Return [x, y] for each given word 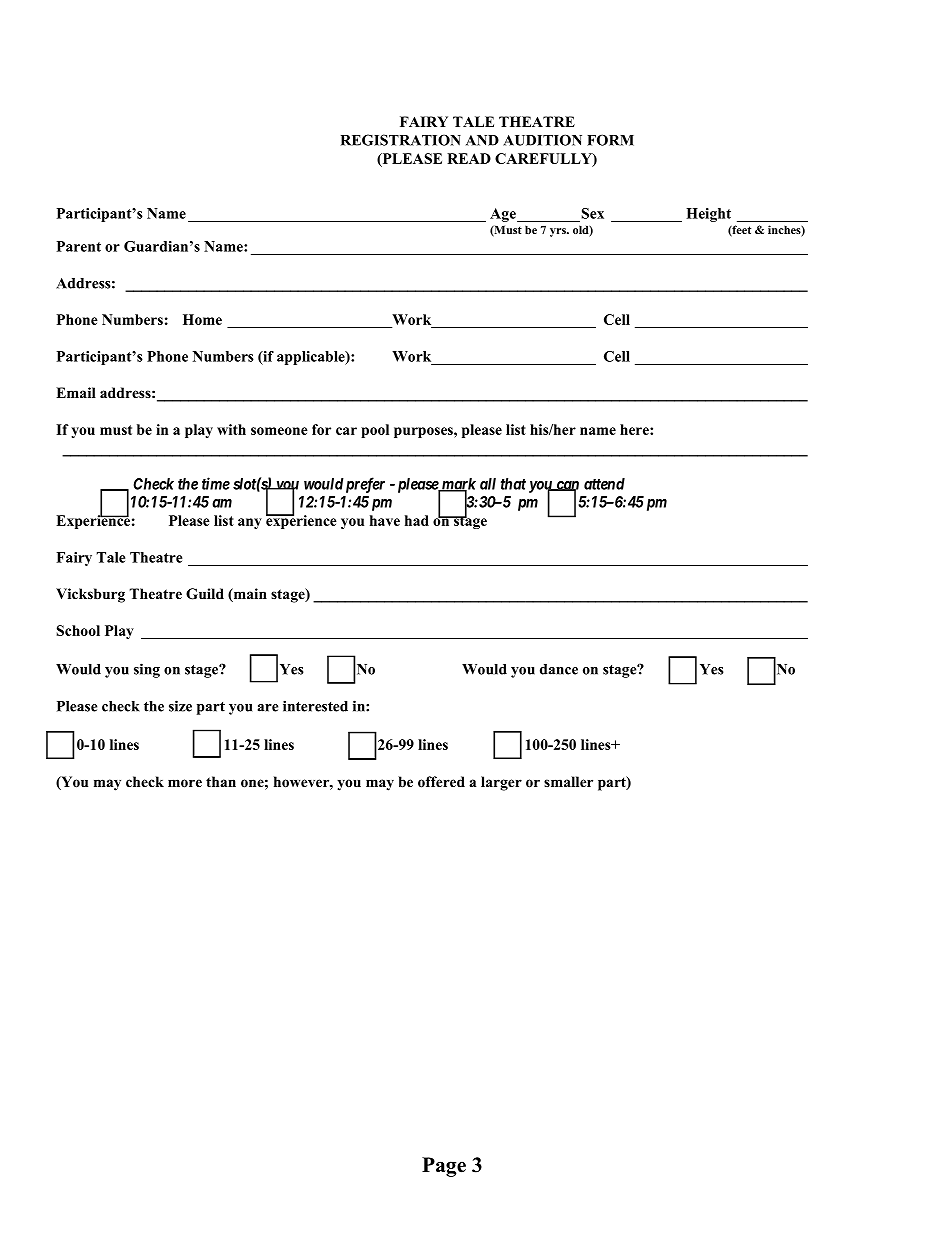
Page [444, 1167]
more [185, 783]
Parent [79, 246]
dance [559, 669]
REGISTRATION [401, 140]
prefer [364, 485]
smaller [568, 781]
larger [501, 783]
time [216, 483]
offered [441, 782]
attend [604, 484]
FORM [610, 140]
